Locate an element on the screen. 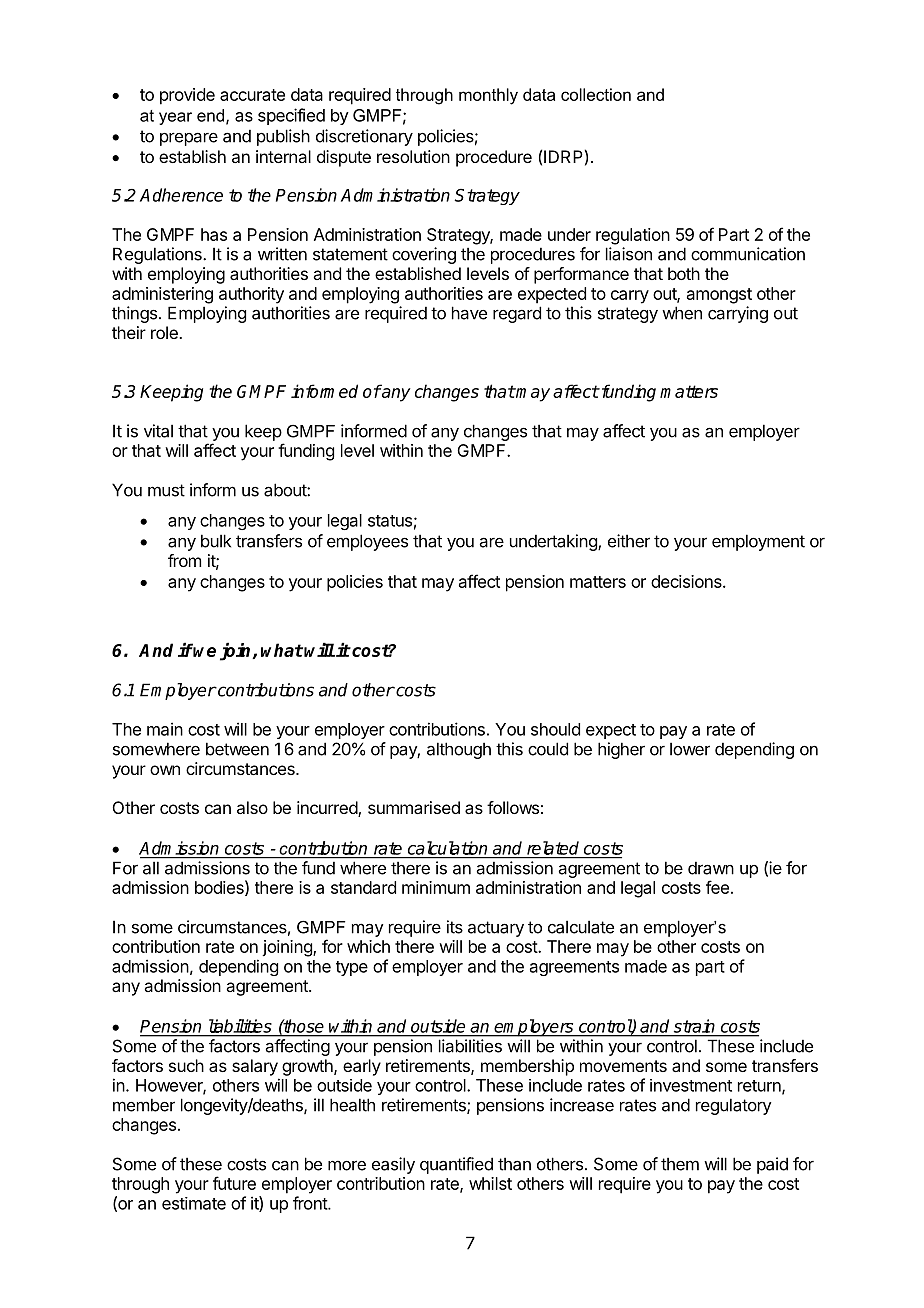 Image resolution: width=924 pixels, height=1308 pixels. quantified is located at coordinates (456, 1165).
